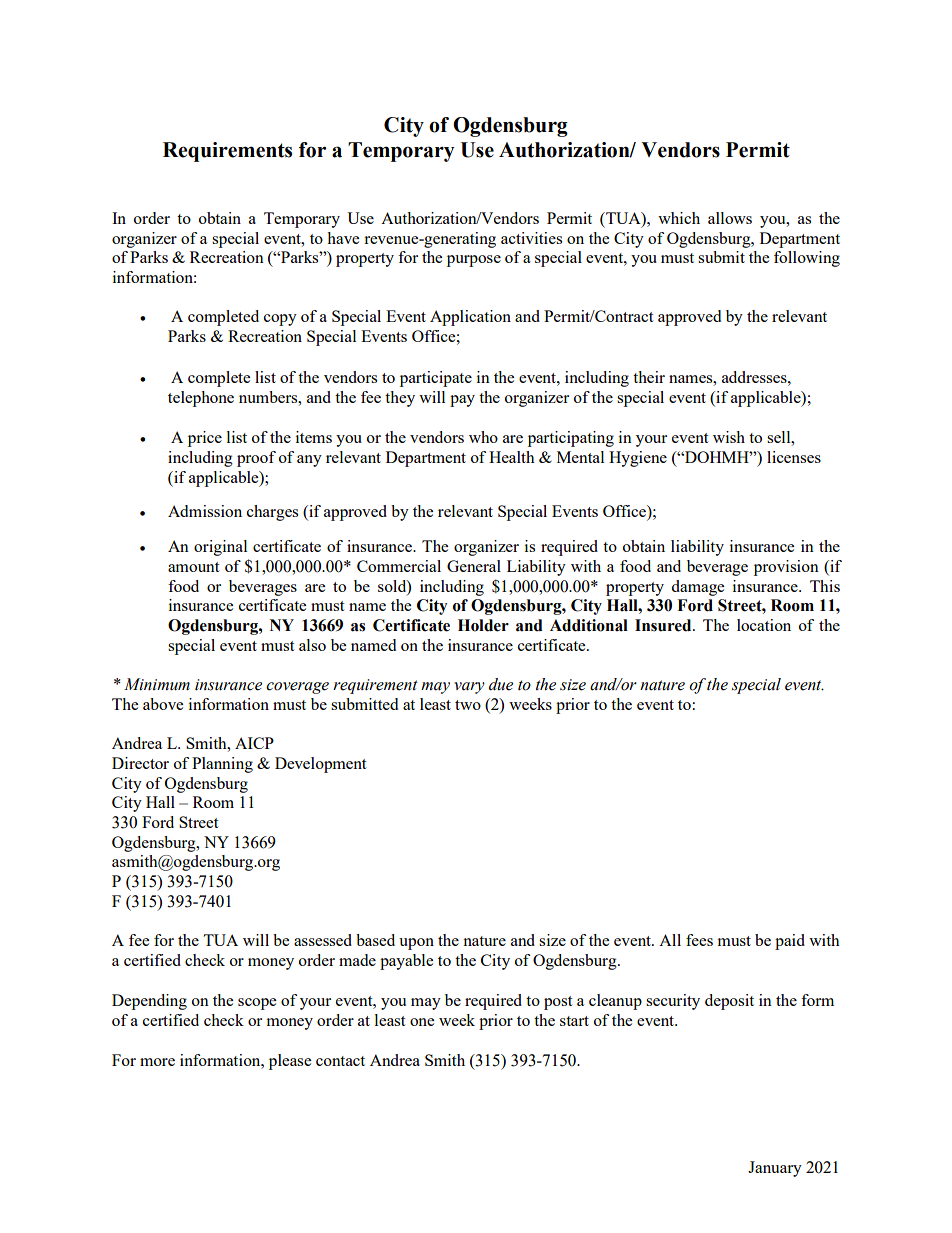 The image size is (952, 1233). Describe the element at coordinates (163, 704) in the image. I see `above` at that location.
